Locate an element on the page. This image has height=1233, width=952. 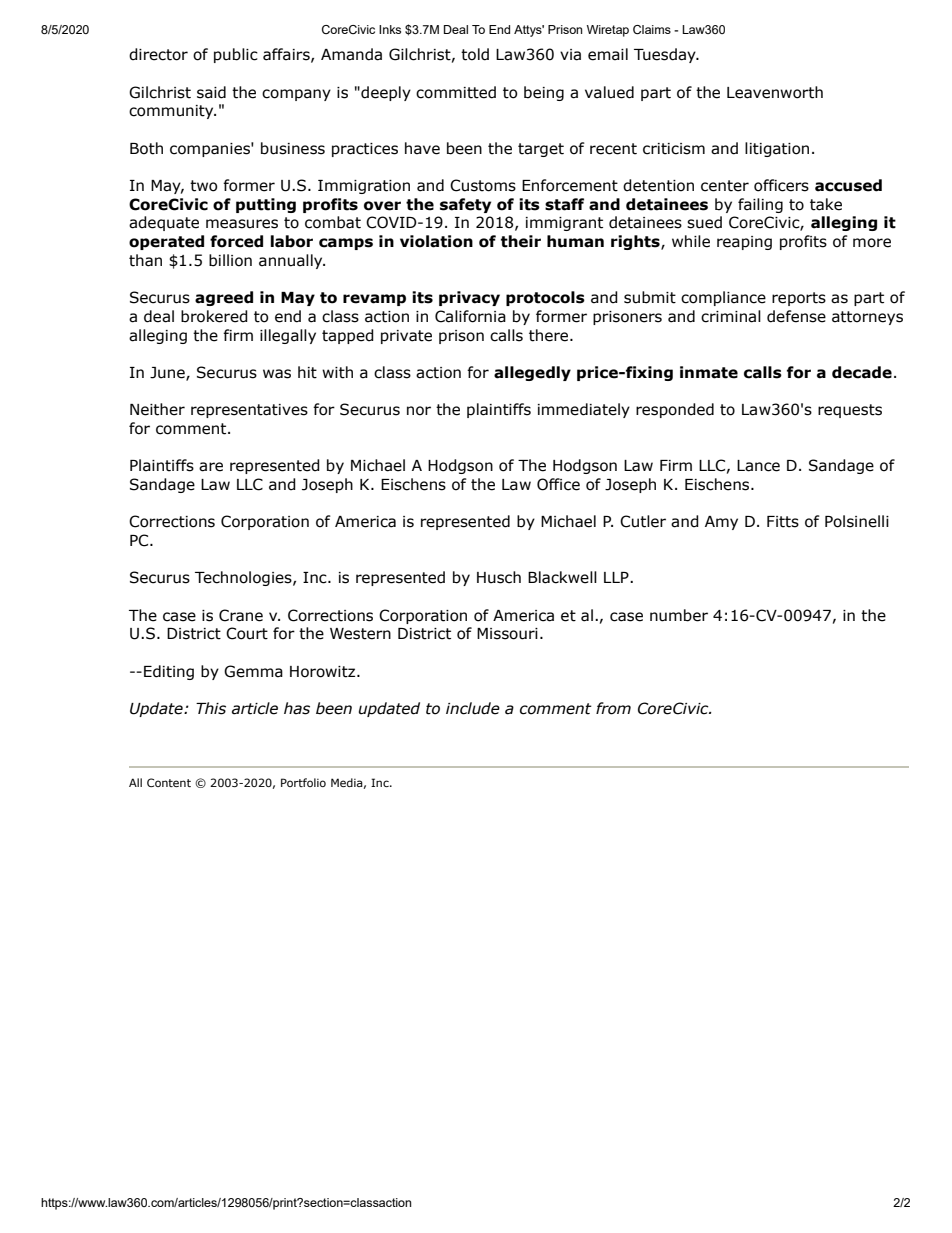
told is located at coordinates (475, 54).
